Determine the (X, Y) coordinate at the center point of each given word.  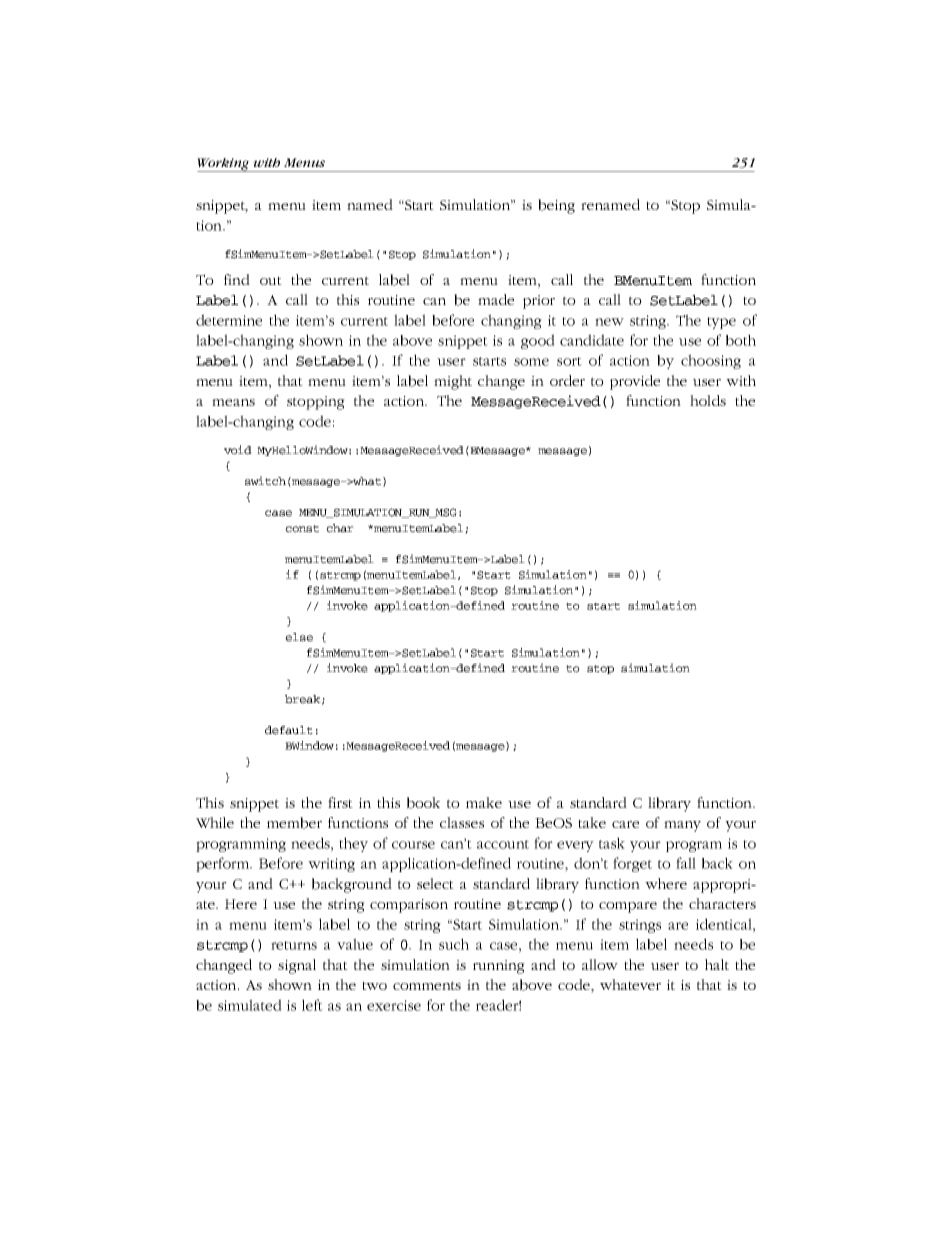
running (499, 967)
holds (708, 400)
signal (297, 966)
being (556, 206)
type (721, 323)
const (302, 529)
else (299, 637)
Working (224, 165)
